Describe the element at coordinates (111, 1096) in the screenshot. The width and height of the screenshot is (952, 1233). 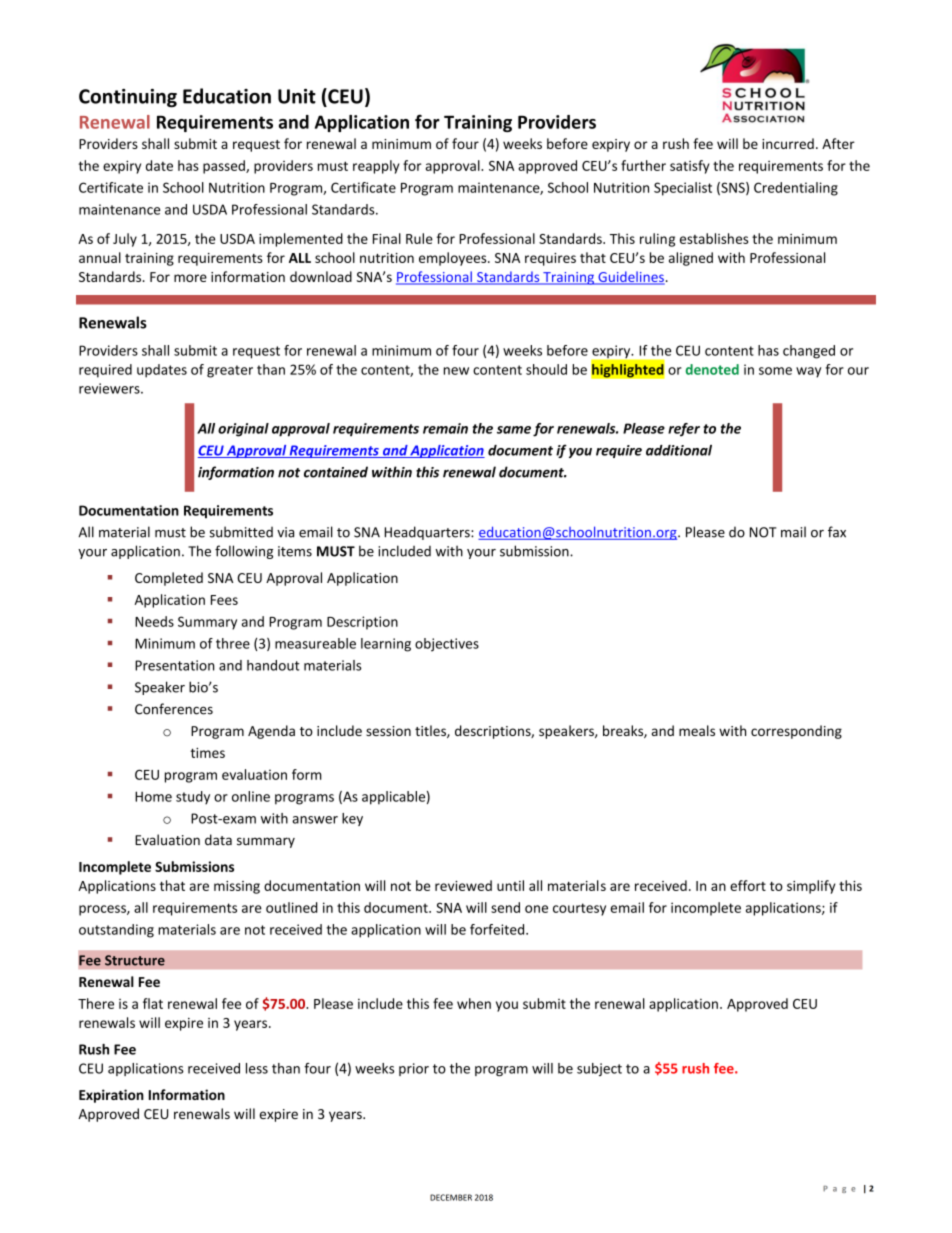
I see `Expiration` at that location.
